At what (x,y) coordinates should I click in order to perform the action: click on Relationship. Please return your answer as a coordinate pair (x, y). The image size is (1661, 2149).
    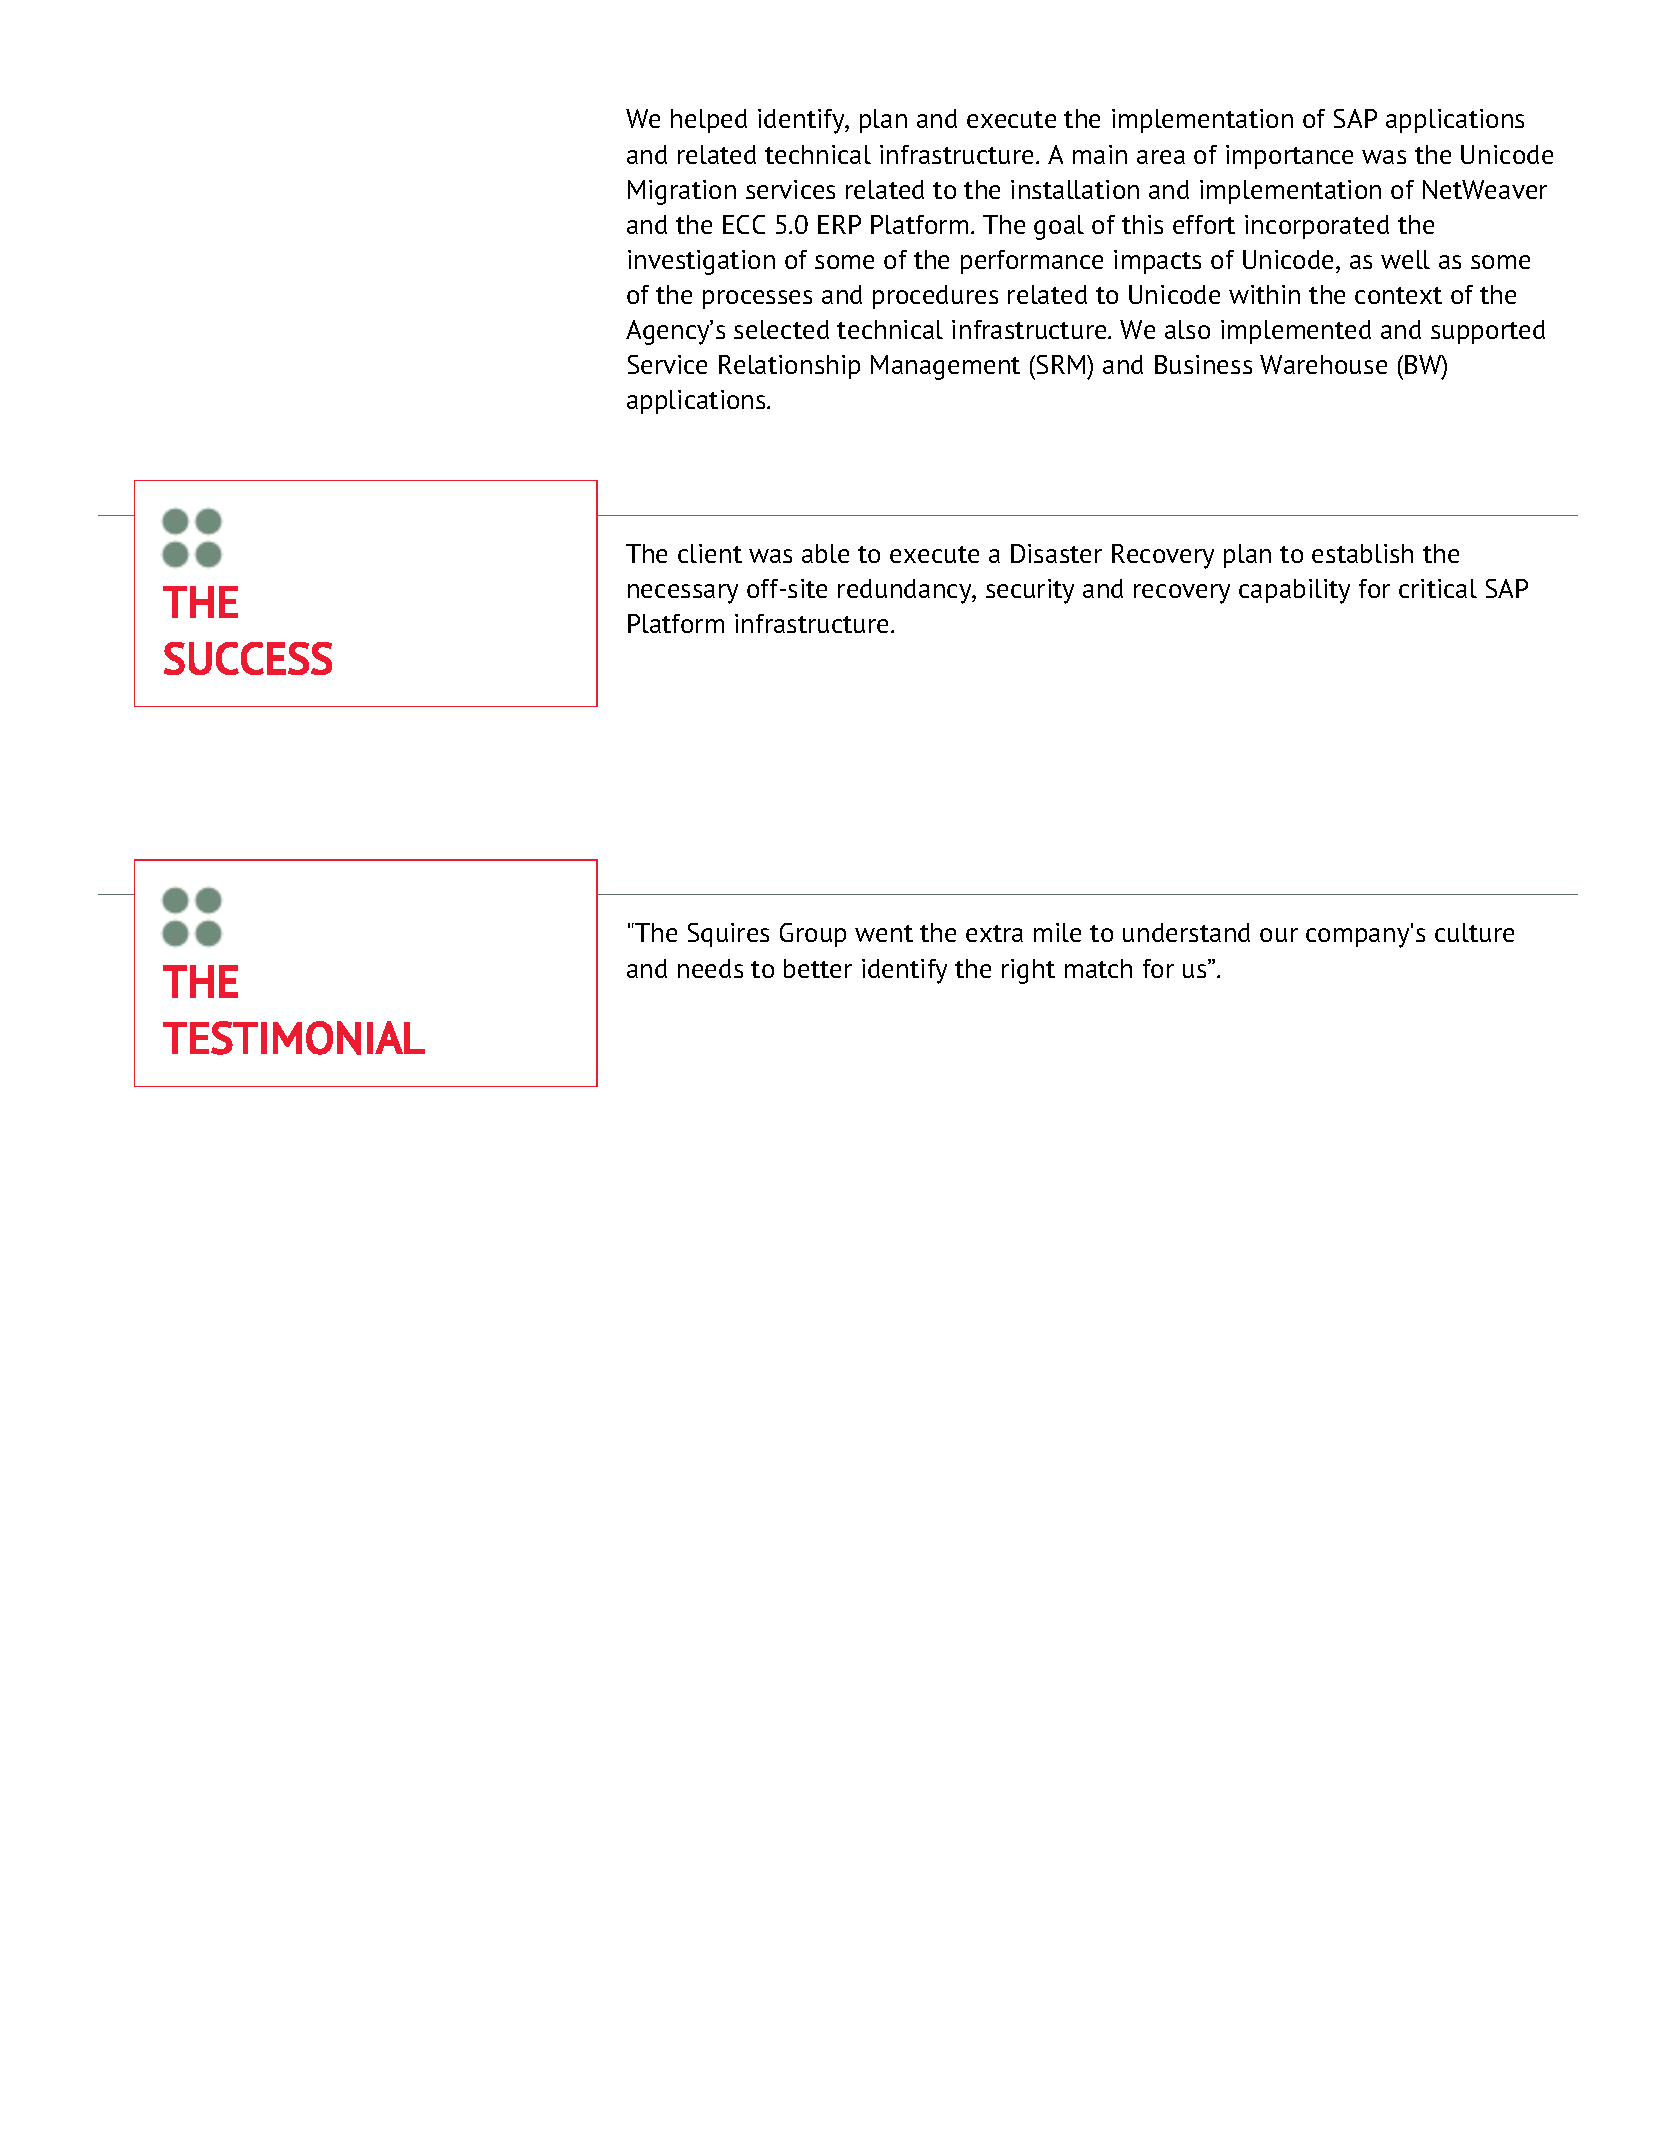
    Looking at the image, I should click on (789, 367).
